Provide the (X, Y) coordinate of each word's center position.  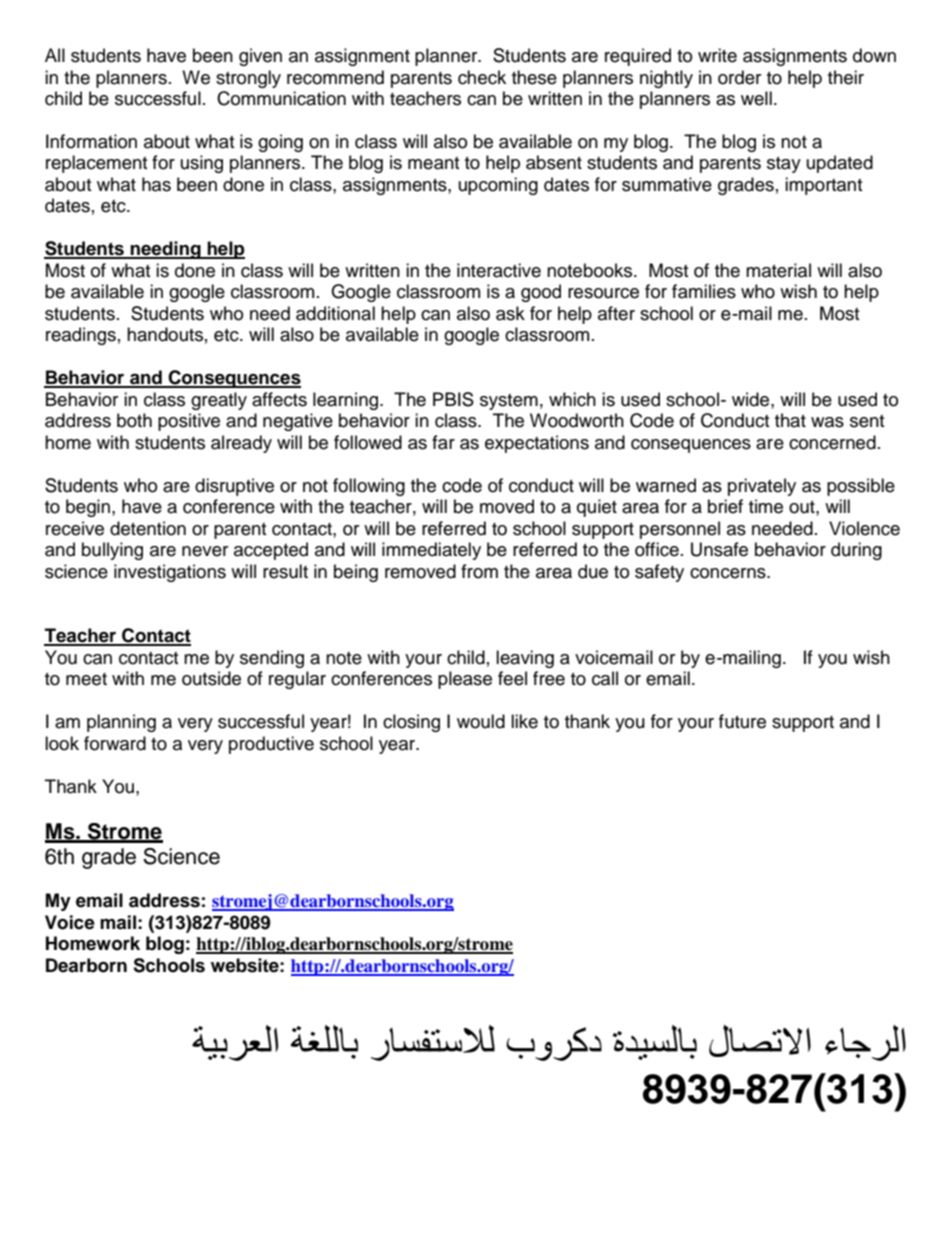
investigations (170, 573)
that (790, 420)
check (482, 77)
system (509, 402)
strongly (248, 79)
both (134, 420)
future (742, 721)
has (156, 184)
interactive (499, 270)
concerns (729, 573)
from (479, 571)
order (739, 77)
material (778, 270)
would (481, 721)
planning (121, 723)
